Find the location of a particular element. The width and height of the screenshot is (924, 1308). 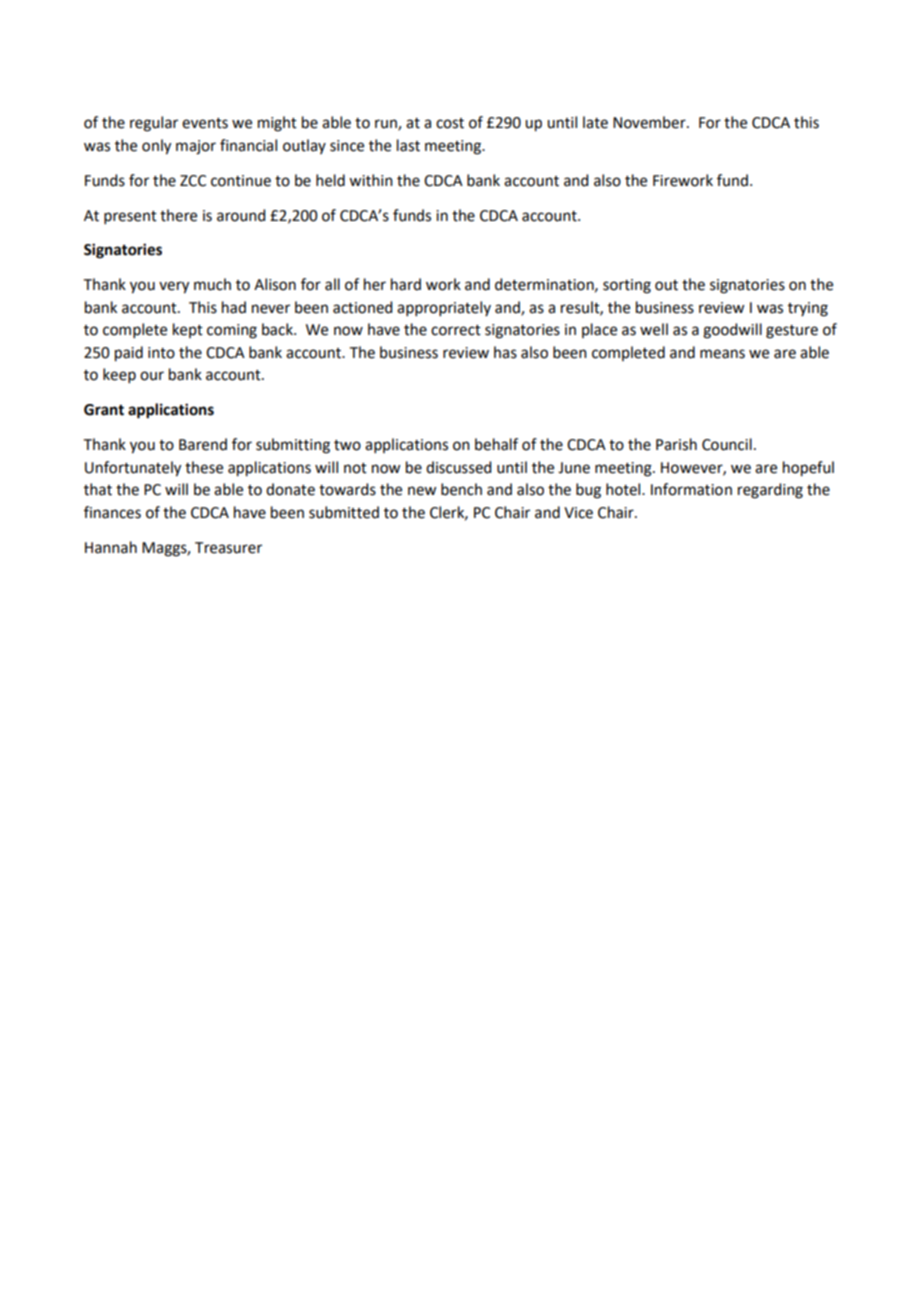

means is located at coordinates (722, 354).
